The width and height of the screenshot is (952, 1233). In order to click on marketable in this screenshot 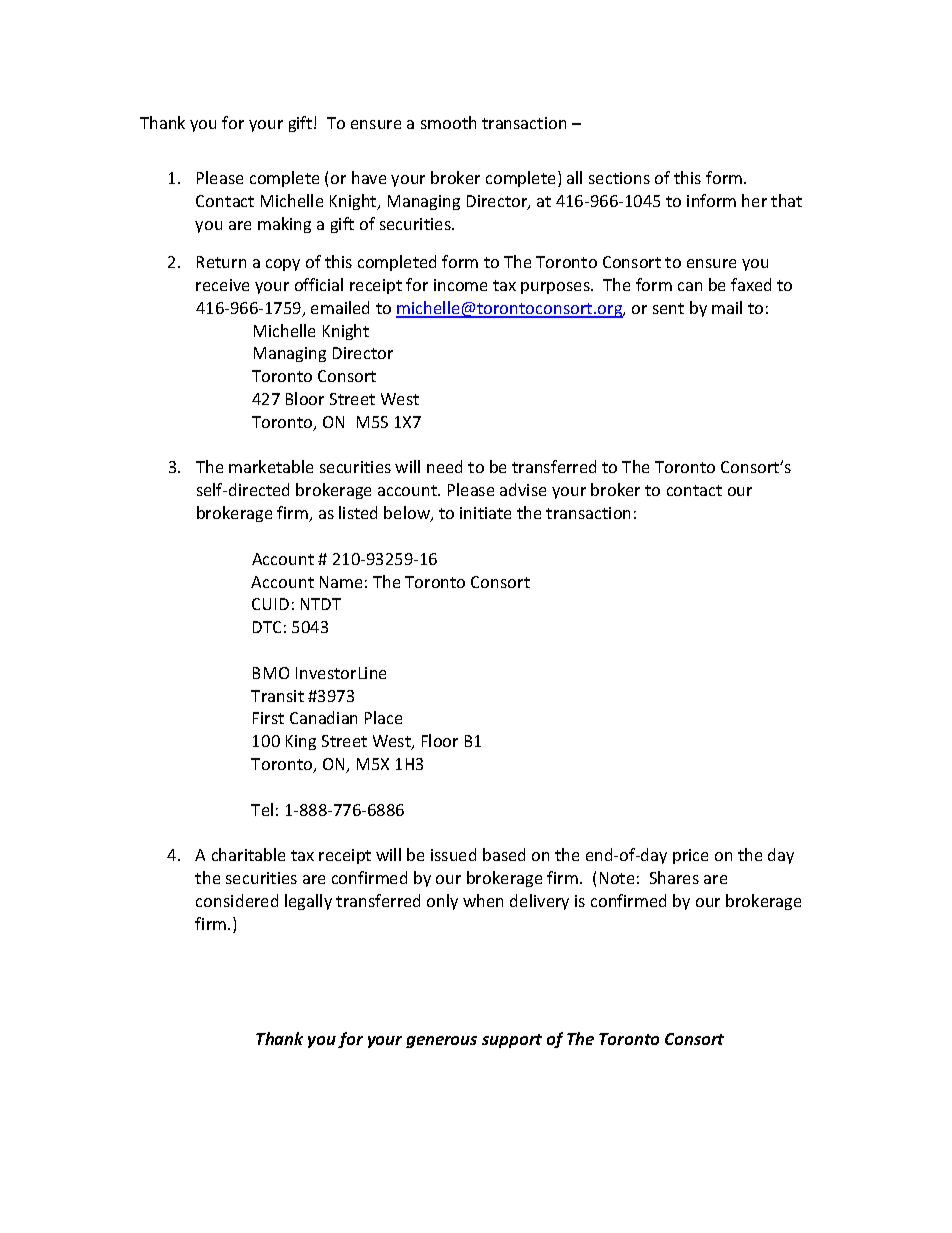, I will do `click(271, 466)`.
